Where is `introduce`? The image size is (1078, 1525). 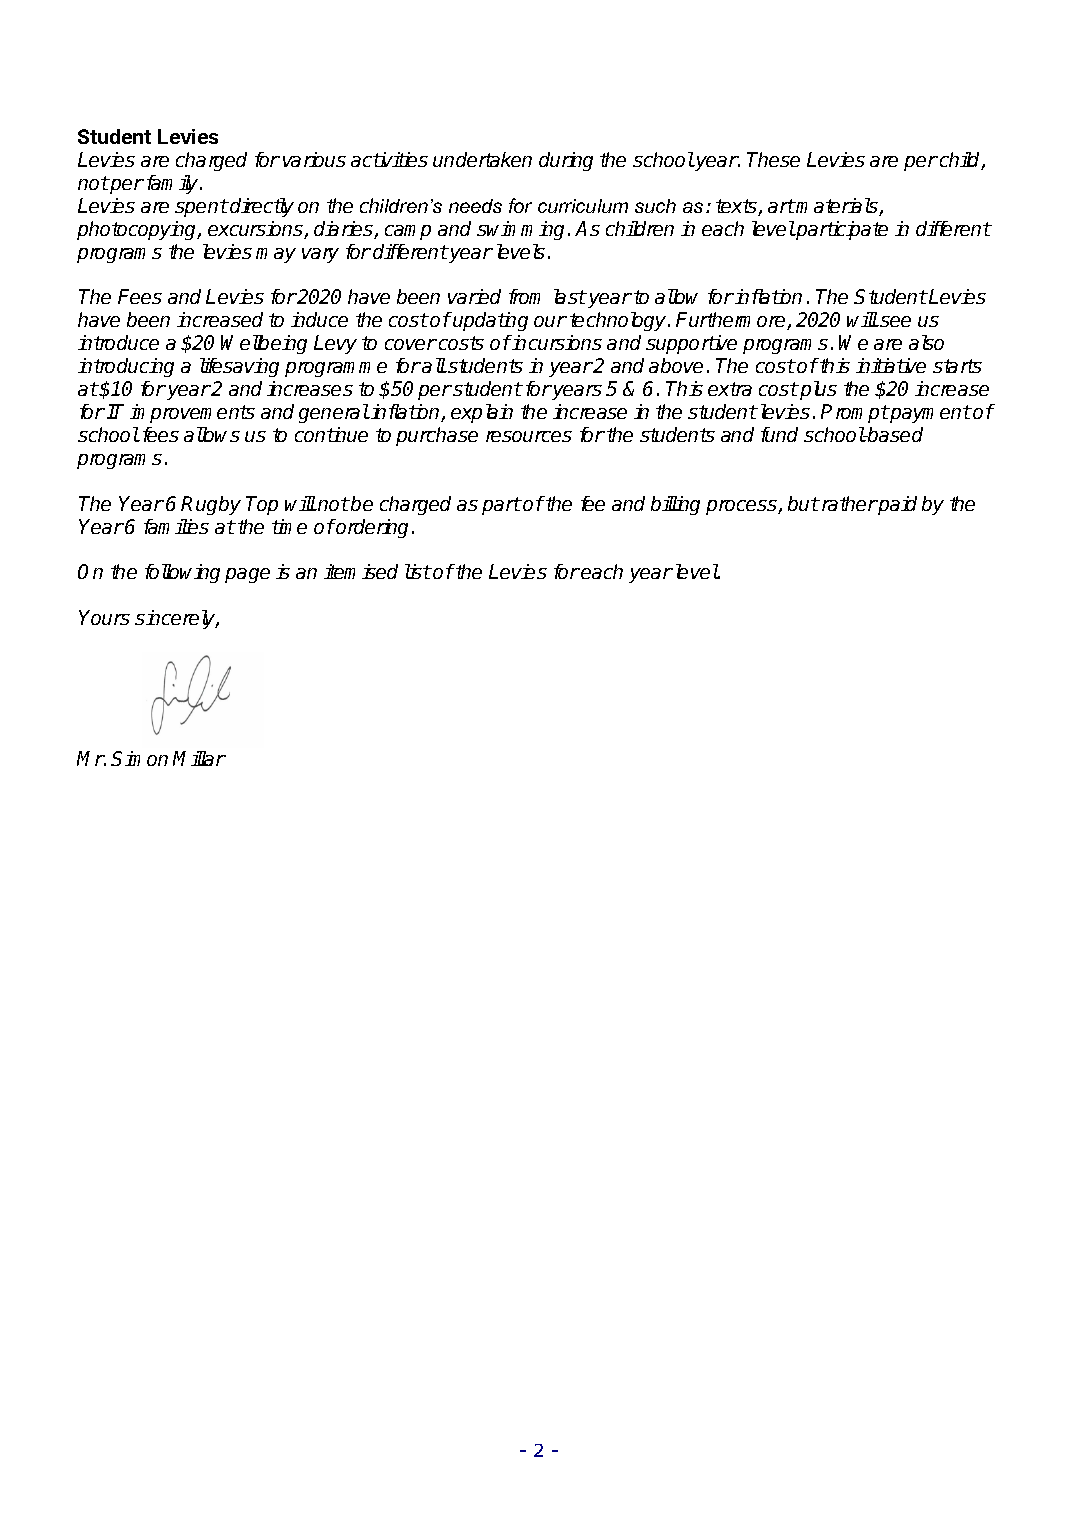
introduce is located at coordinates (118, 342).
